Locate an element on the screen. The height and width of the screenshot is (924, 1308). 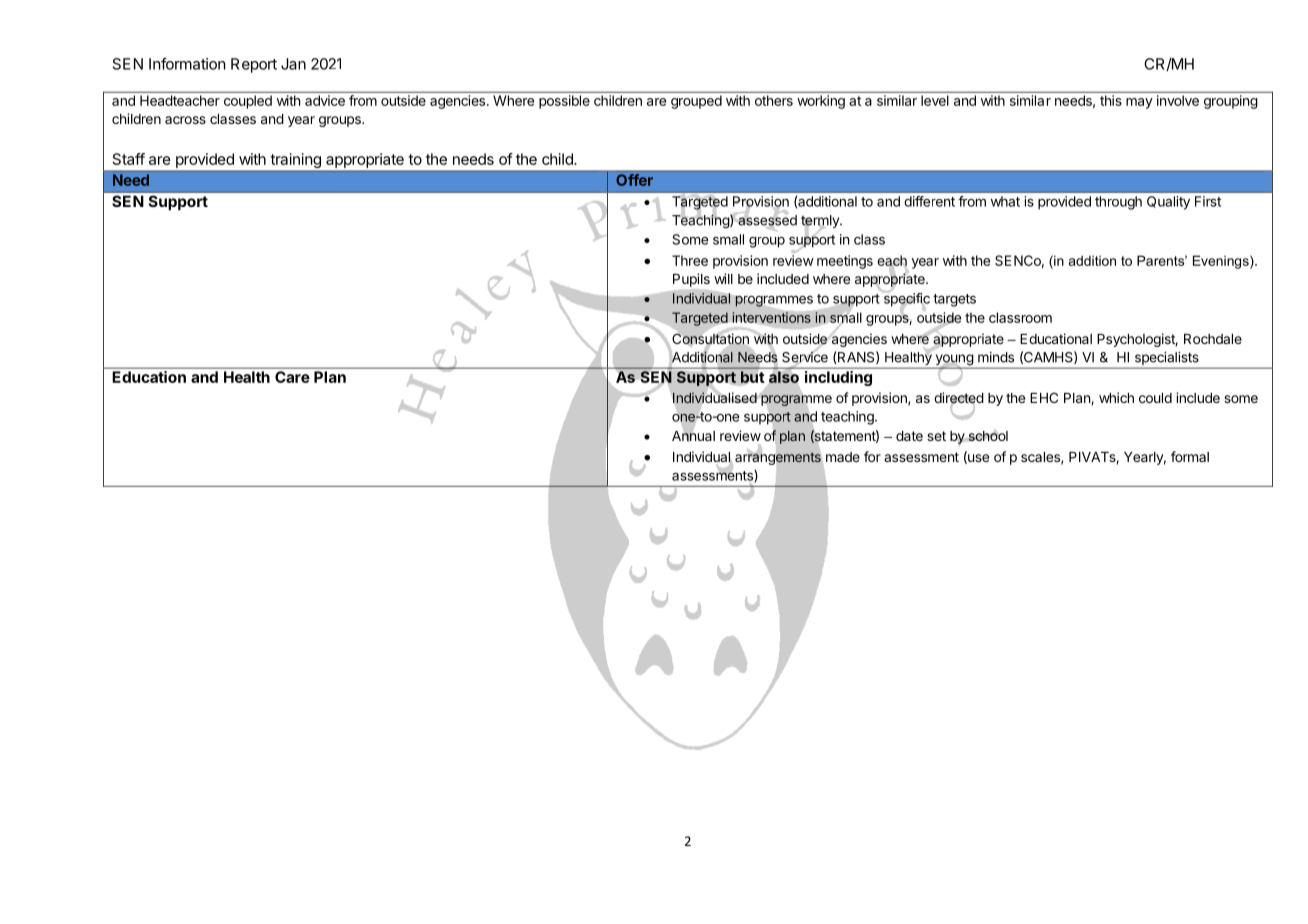
targets is located at coordinates (954, 300).
